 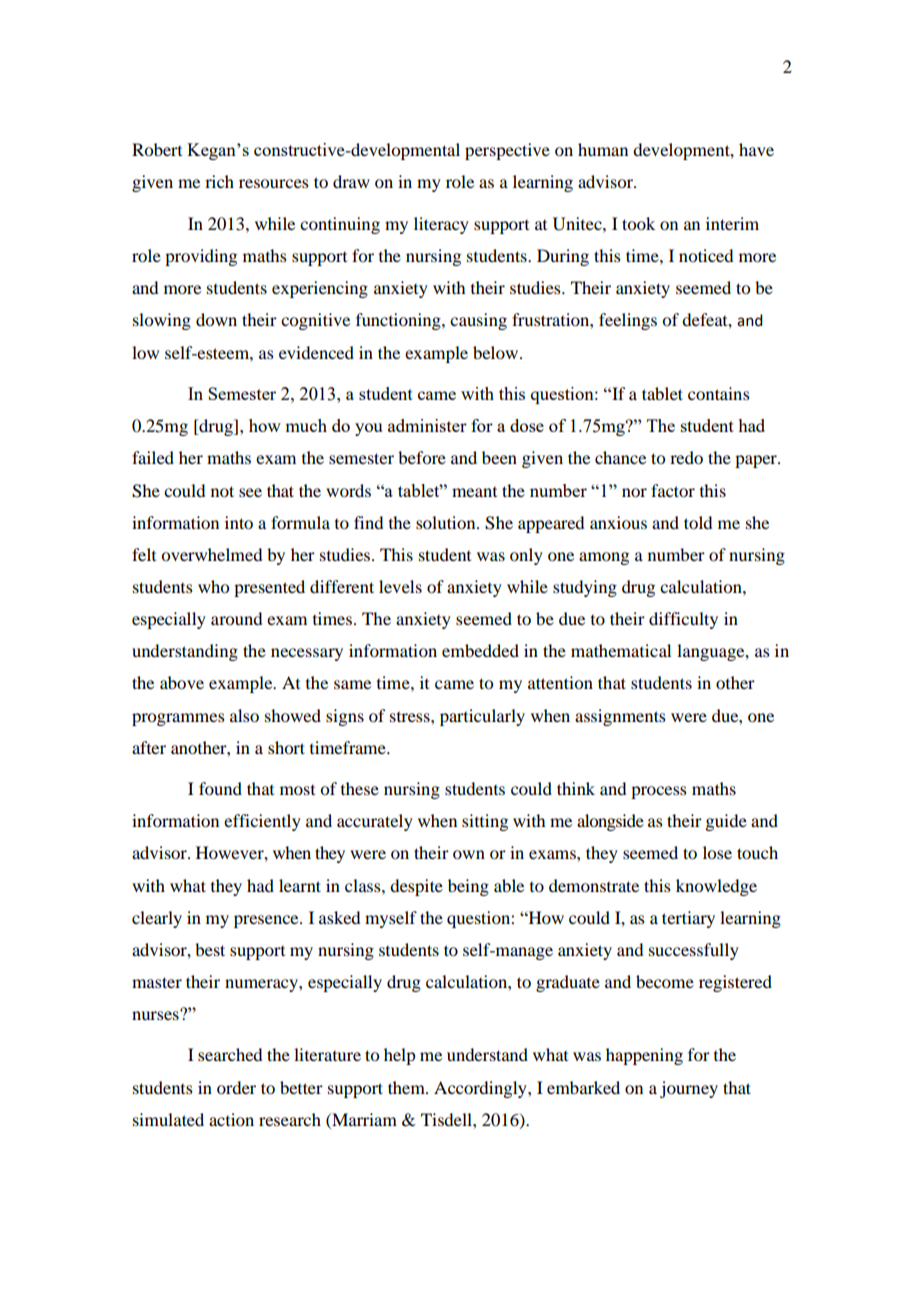 What do you see at coordinates (481, 1089) in the page?
I see `Accordingly` at bounding box center [481, 1089].
